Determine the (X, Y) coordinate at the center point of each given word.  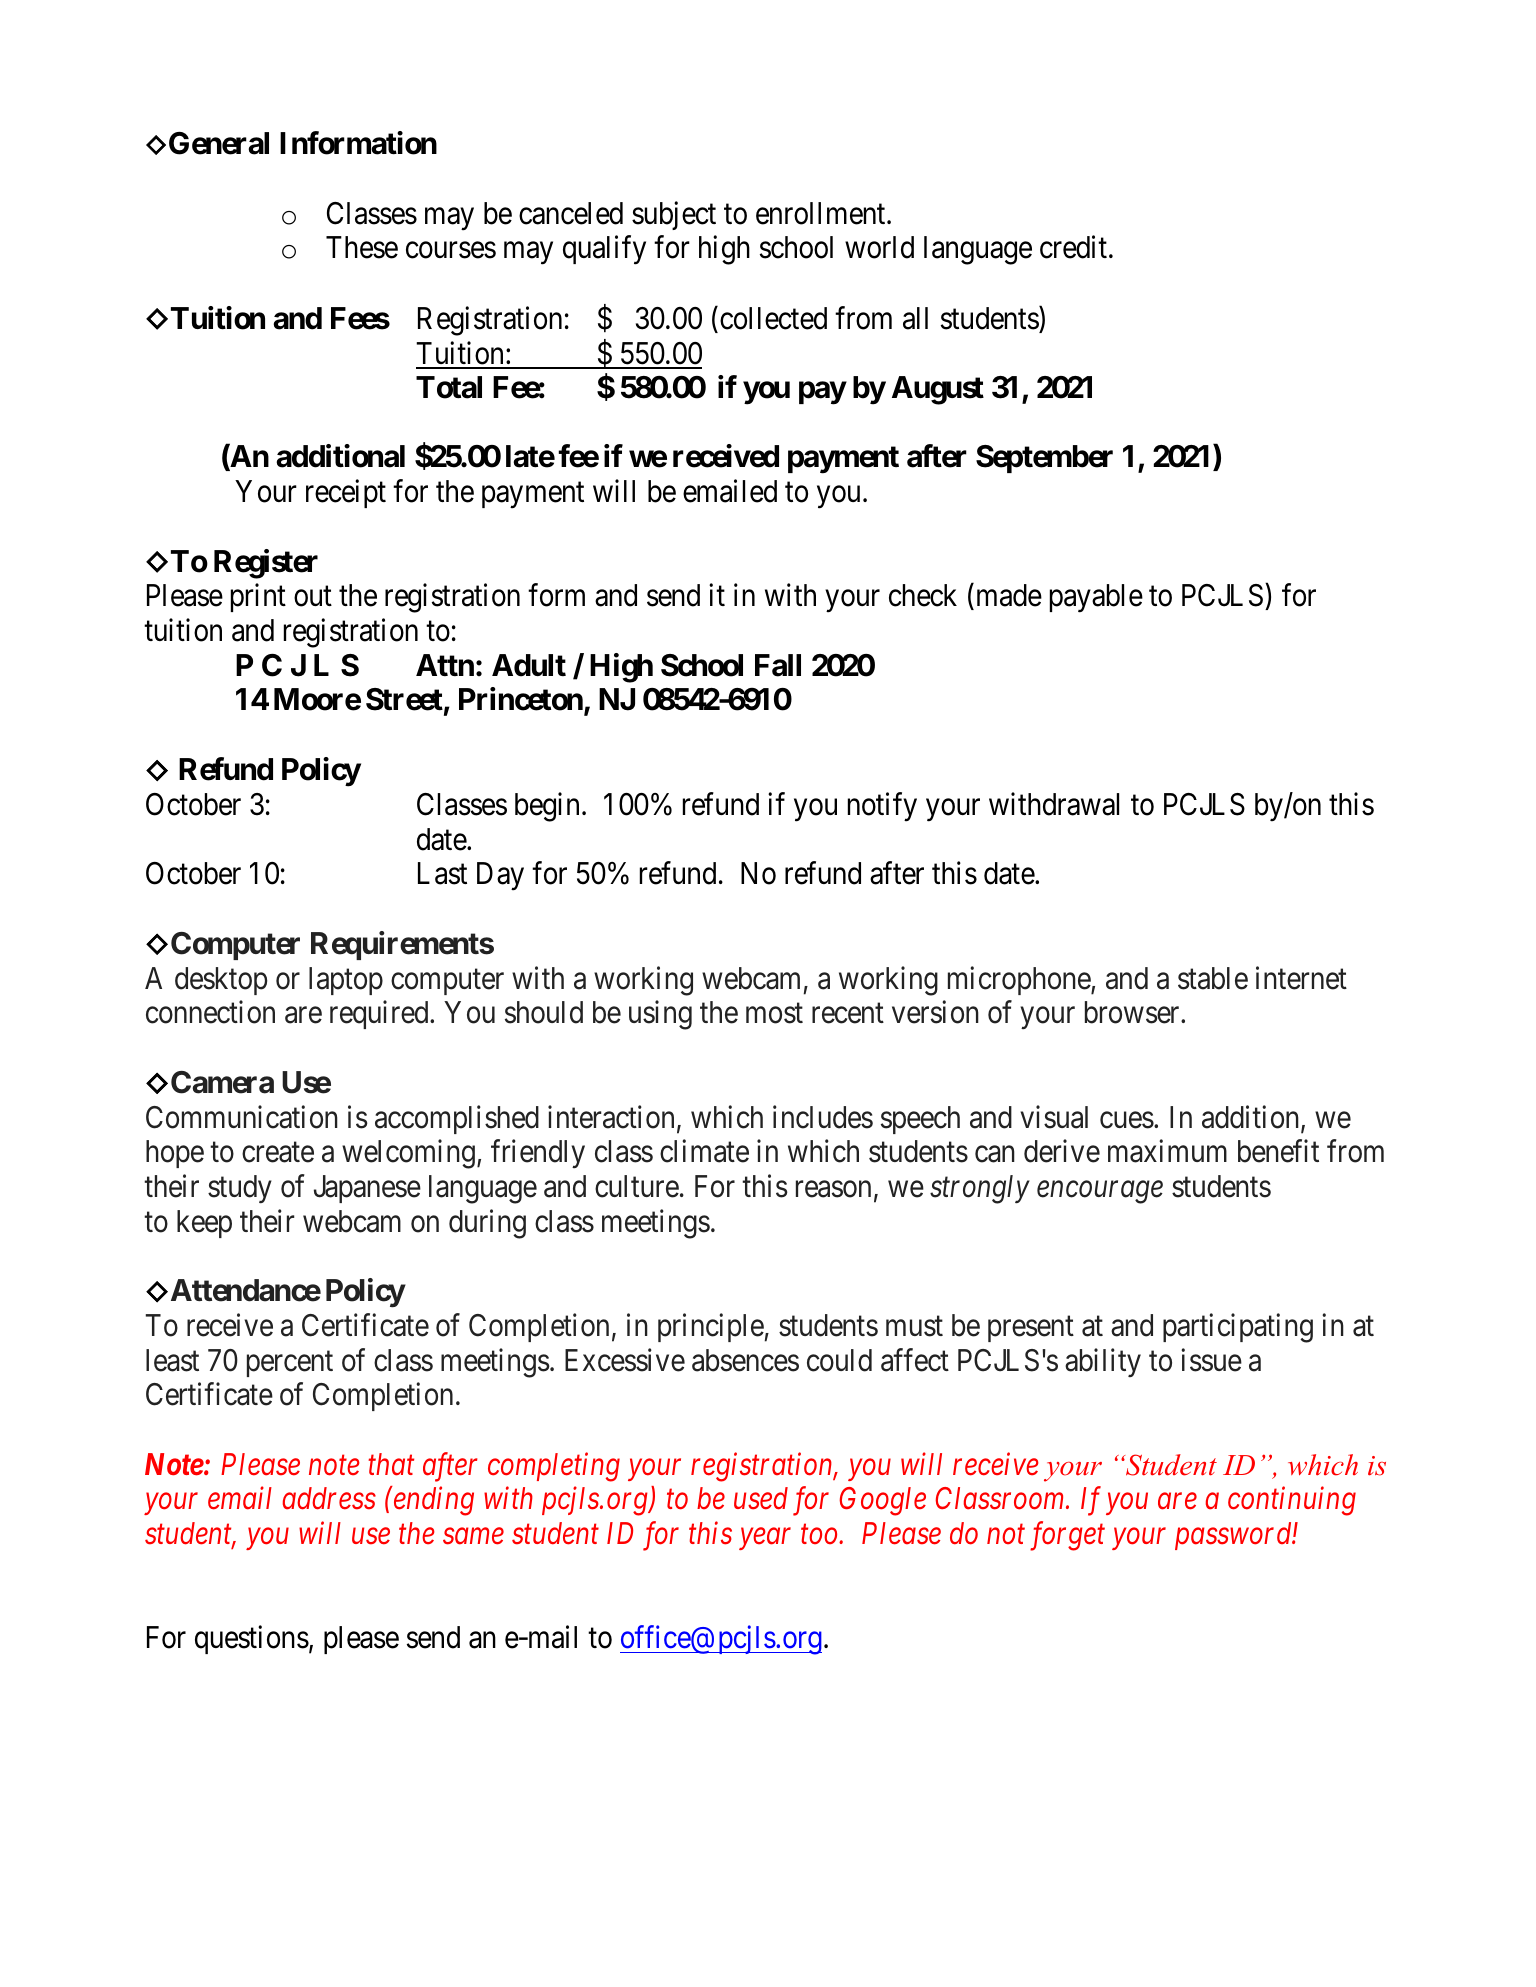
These (362, 247)
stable (1213, 978)
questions (252, 1639)
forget (1067, 1536)
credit (1075, 247)
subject (674, 215)
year (765, 1539)
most (774, 1014)
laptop (346, 981)
